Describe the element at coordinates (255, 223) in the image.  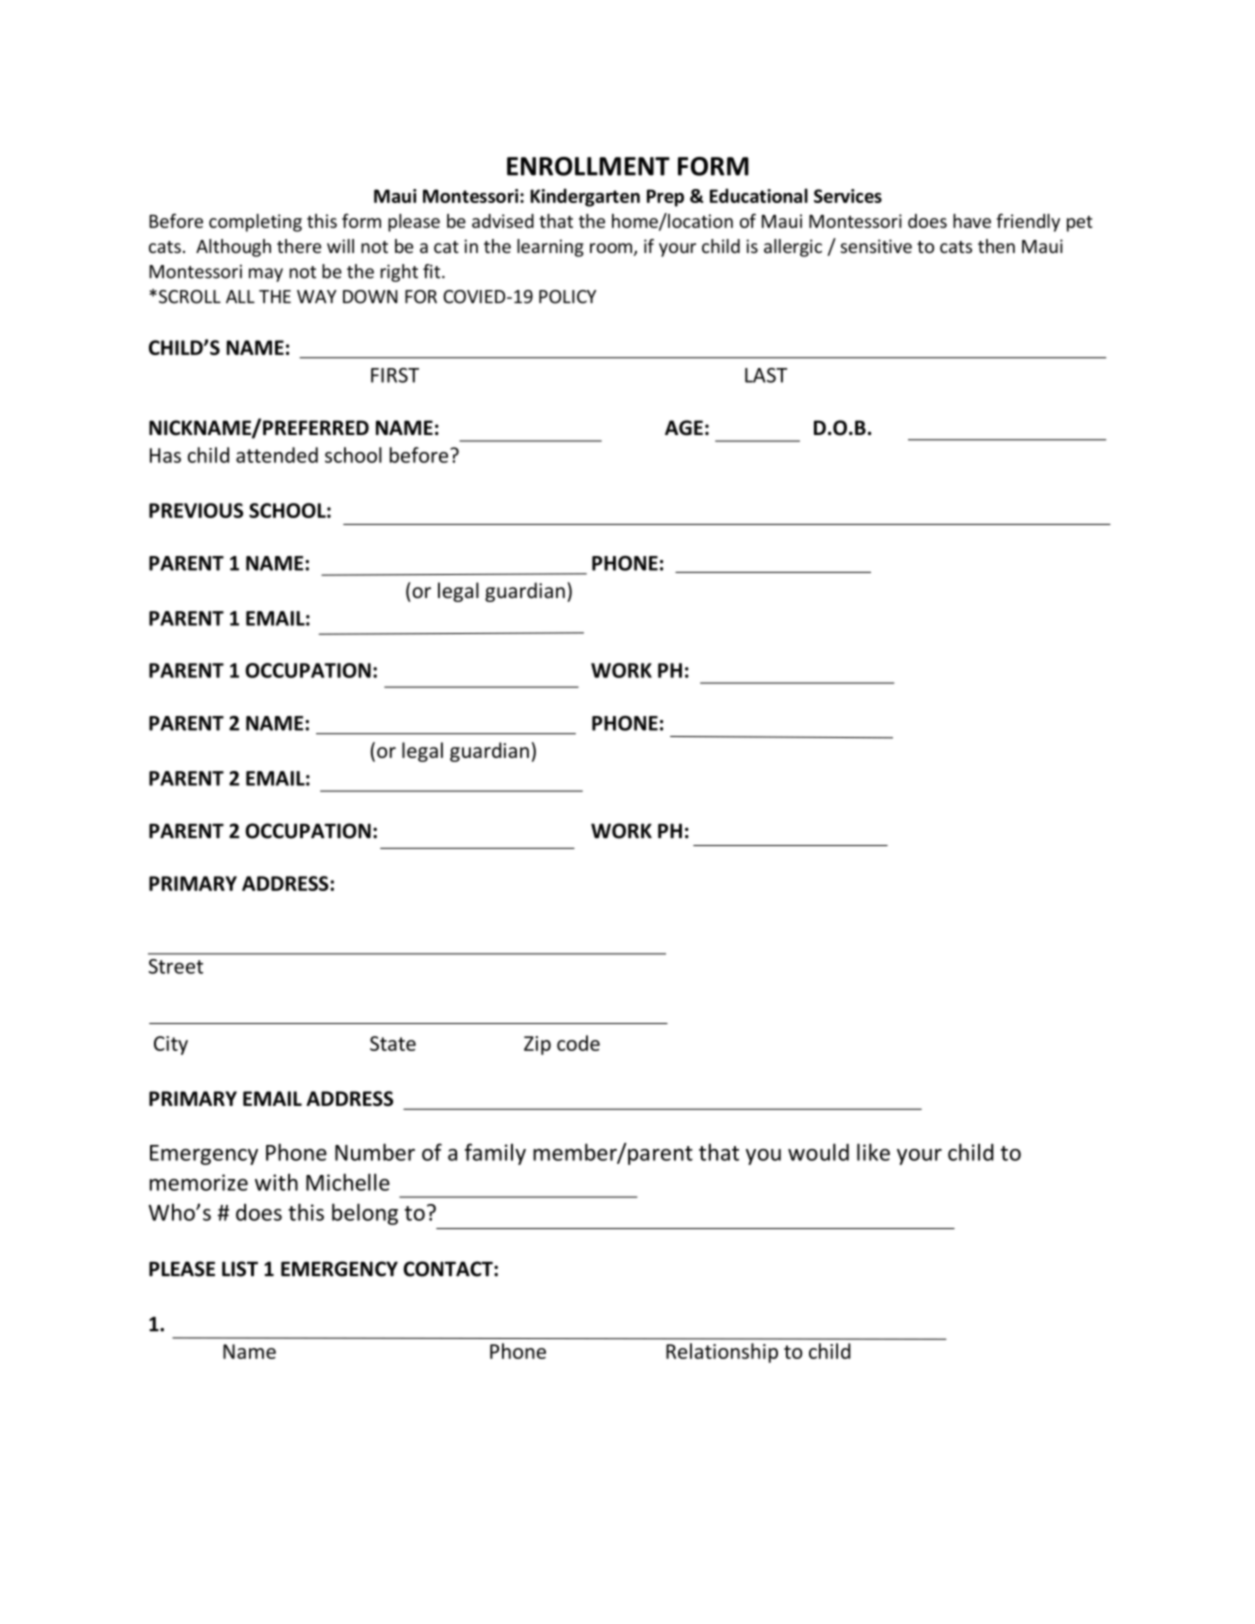
I see `completing` at that location.
